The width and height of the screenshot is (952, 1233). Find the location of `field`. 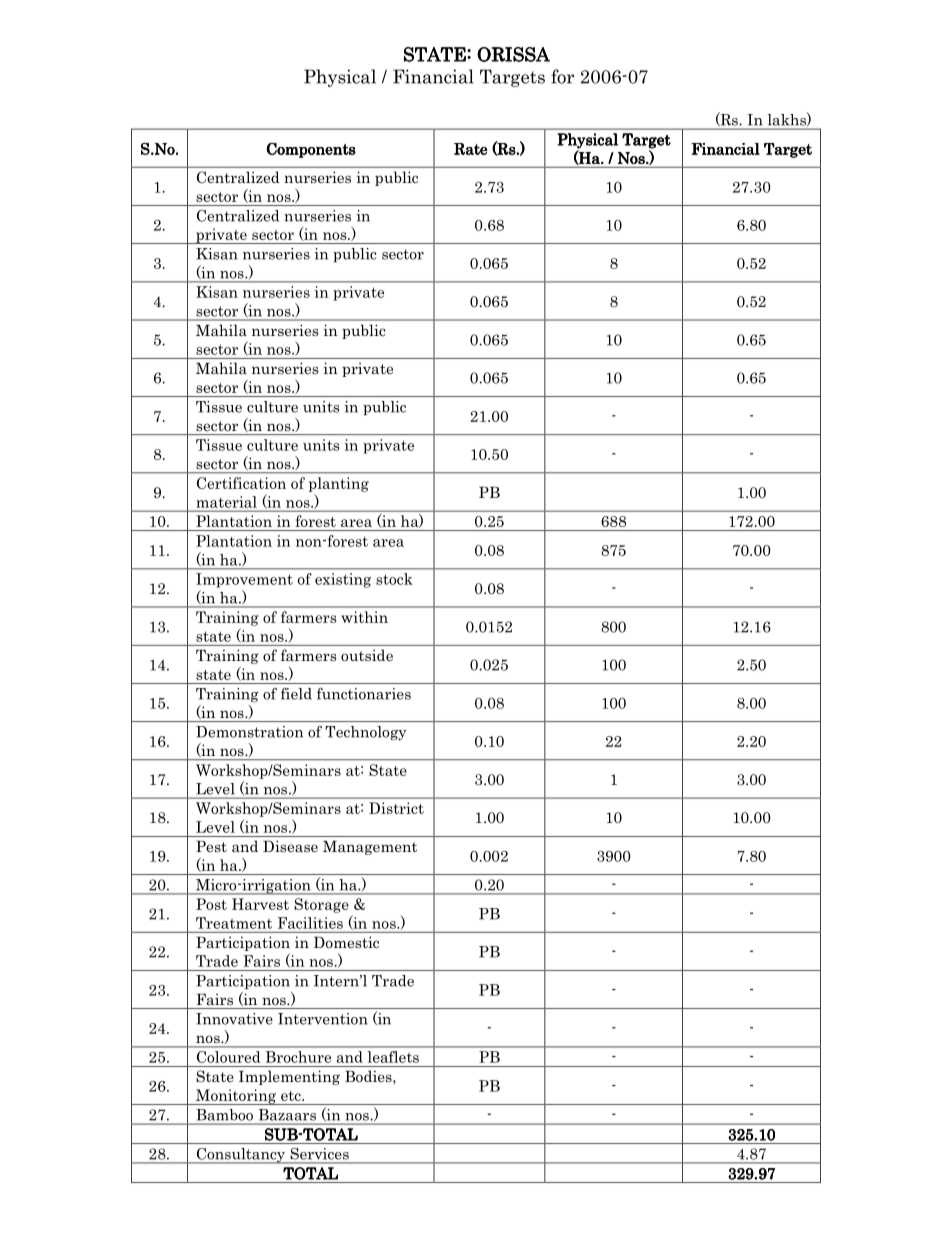

field is located at coordinates (296, 694).
